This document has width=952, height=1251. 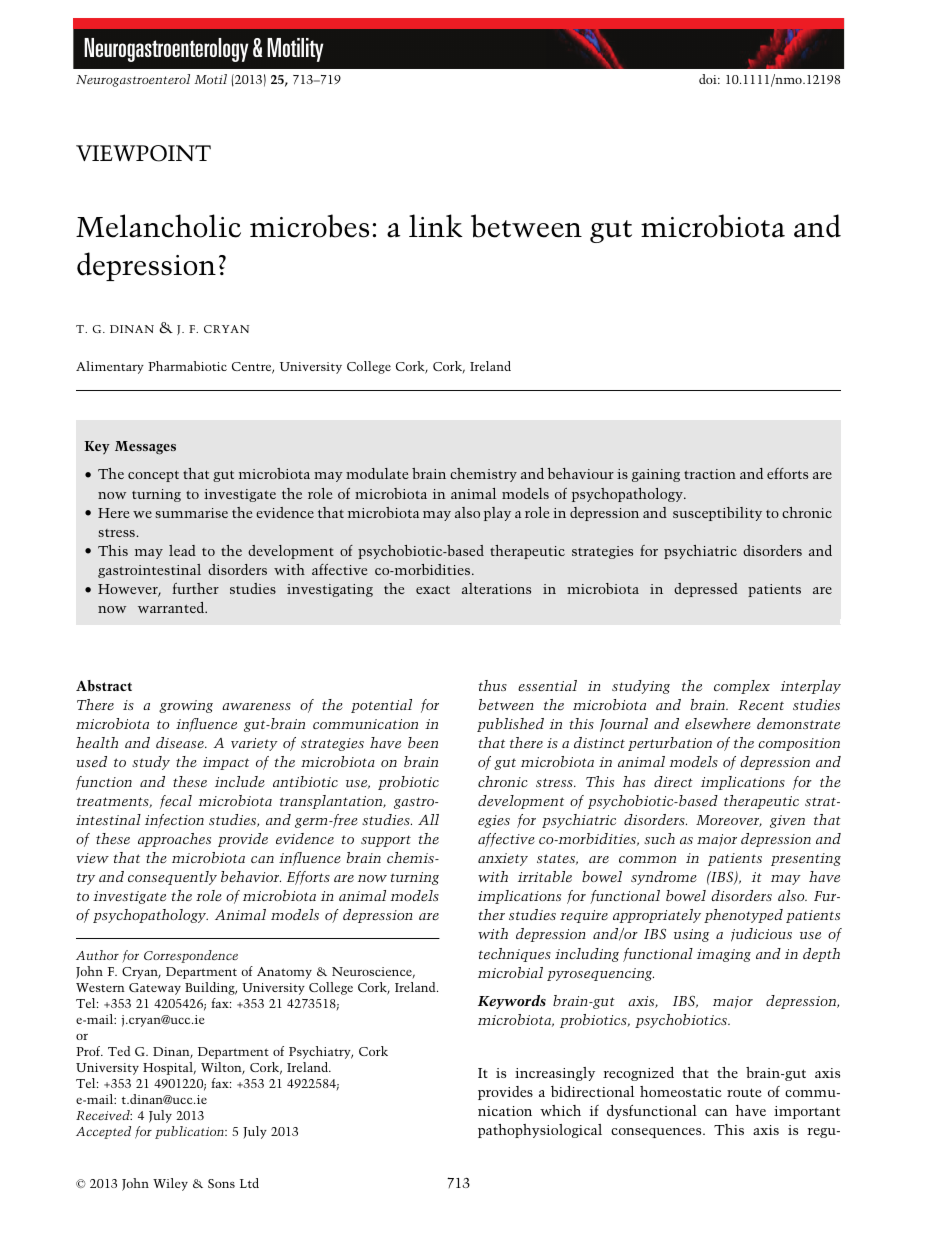 I want to click on Moreover, so click(x=729, y=821).
